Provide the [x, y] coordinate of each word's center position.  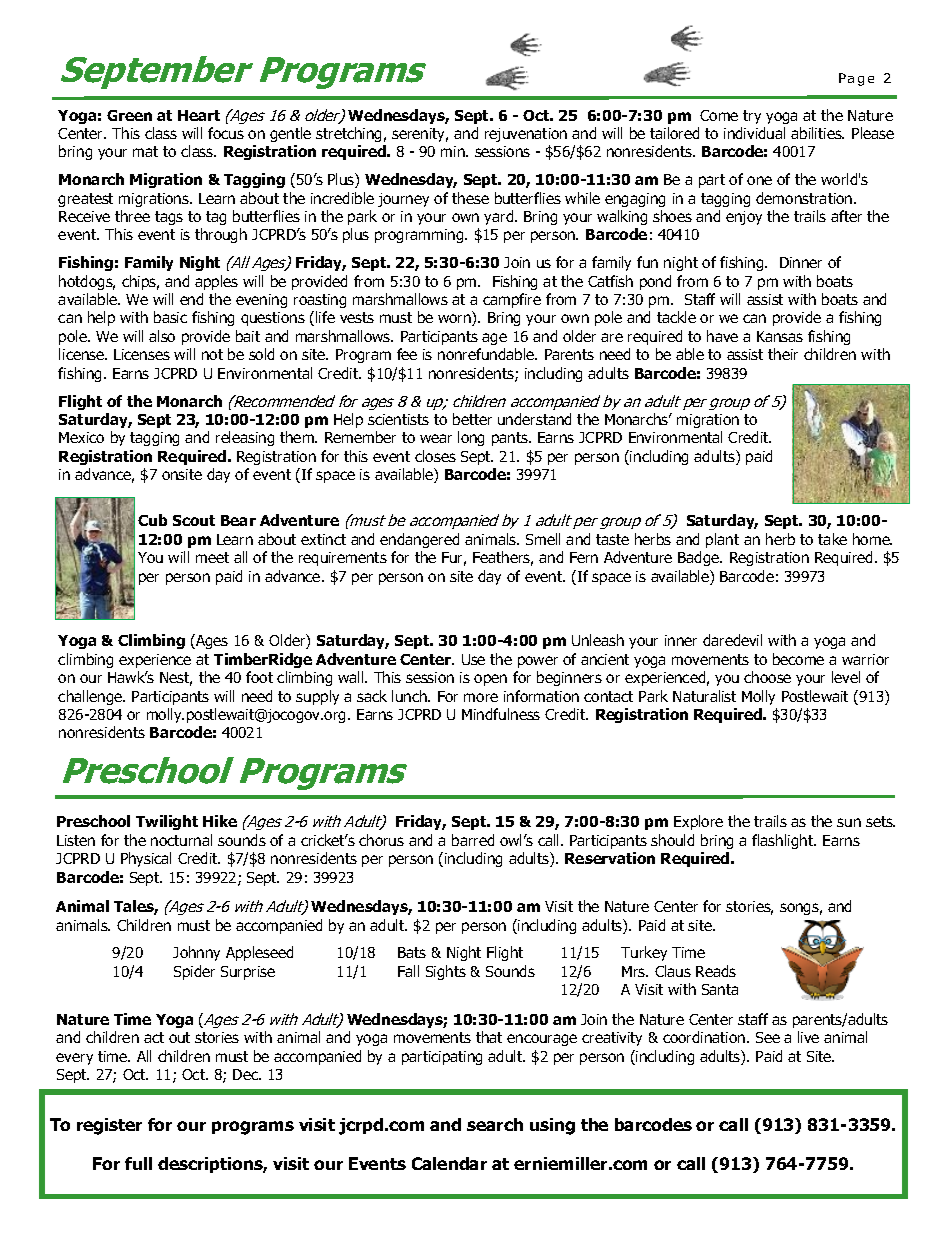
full [138, 1163]
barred [473, 840]
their [783, 354]
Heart [199, 115]
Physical [146, 859]
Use [473, 659]
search [495, 1124]
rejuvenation [526, 135]
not [212, 354]
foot [259, 677]
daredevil [732, 640]
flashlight [784, 841]
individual [754, 133]
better [472, 419]
